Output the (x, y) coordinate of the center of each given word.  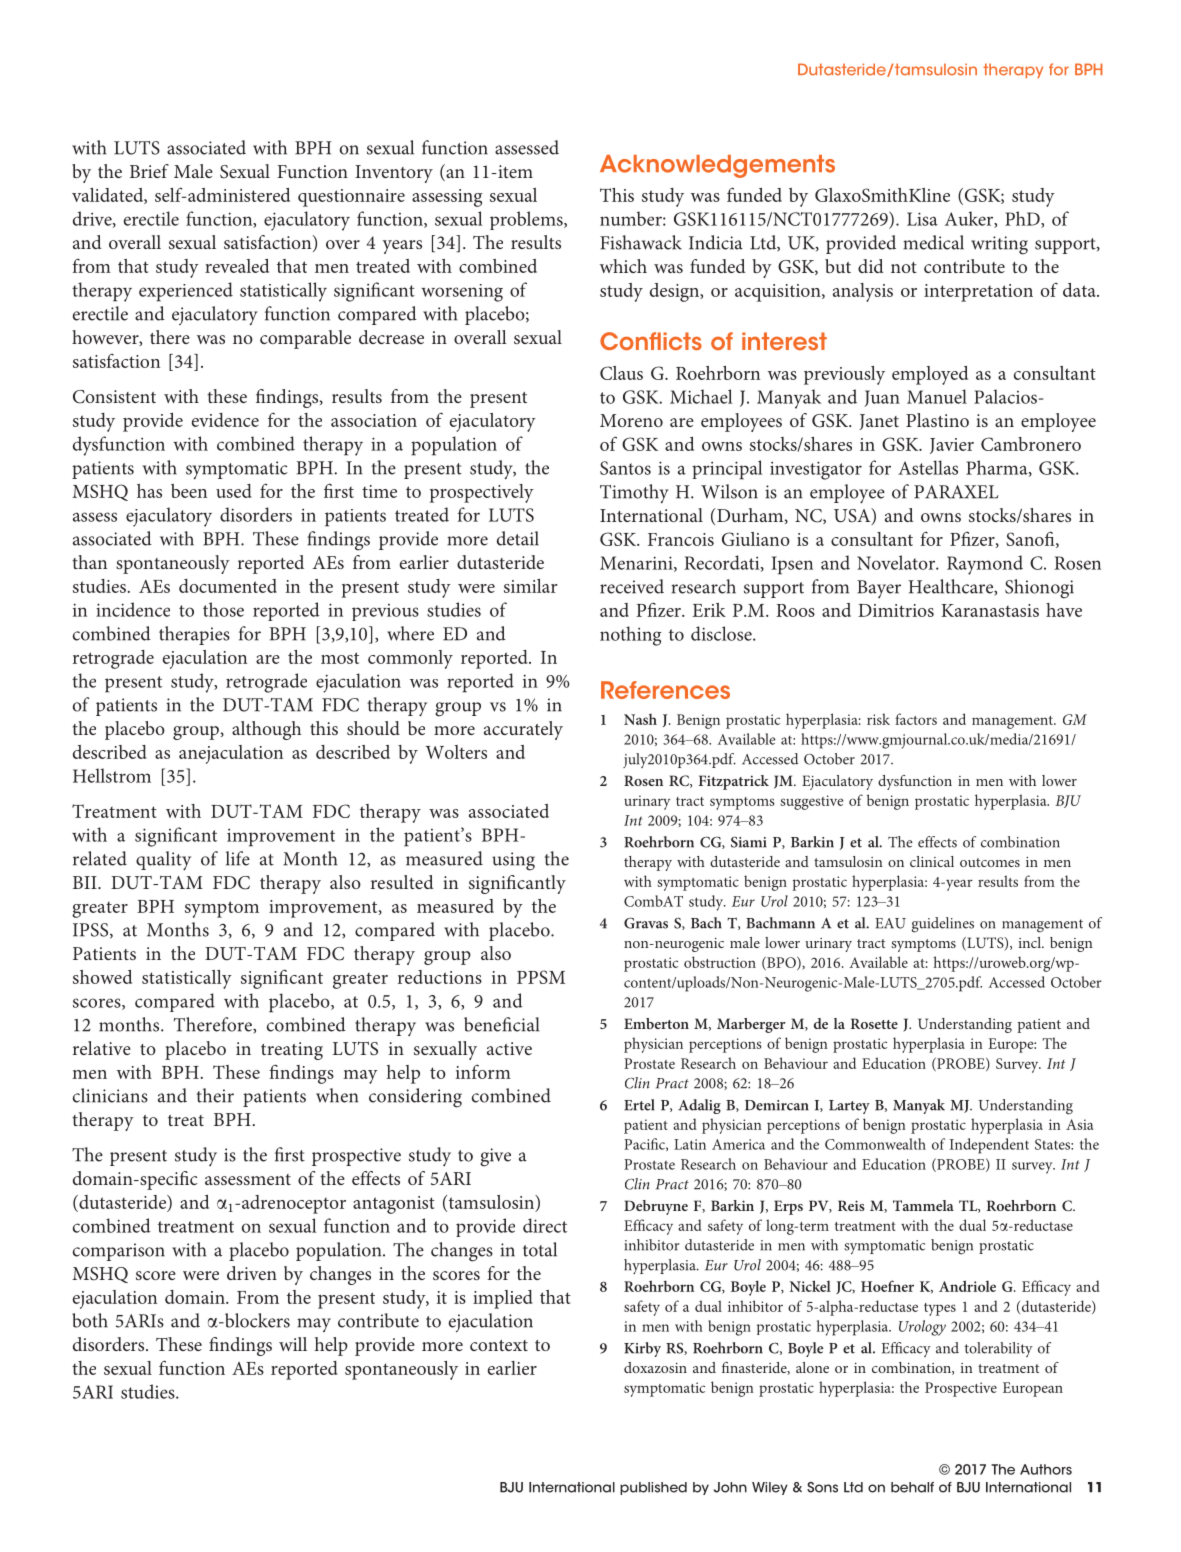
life (238, 858)
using (513, 861)
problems (527, 220)
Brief (149, 171)
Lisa (922, 219)
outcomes (990, 862)
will (293, 1344)
